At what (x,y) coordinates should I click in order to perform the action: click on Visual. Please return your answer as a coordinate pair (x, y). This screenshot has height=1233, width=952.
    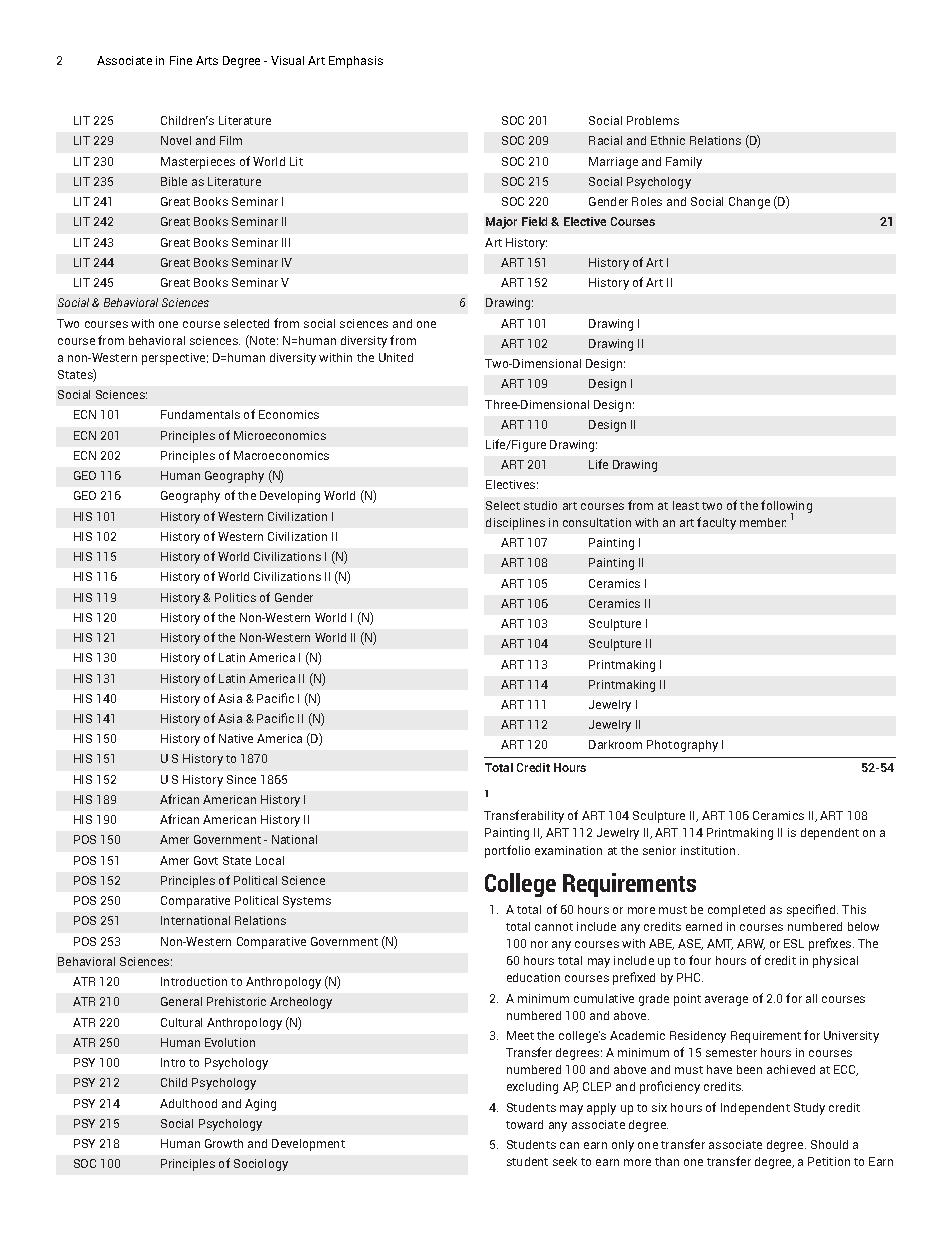
    Looking at the image, I should click on (287, 60).
